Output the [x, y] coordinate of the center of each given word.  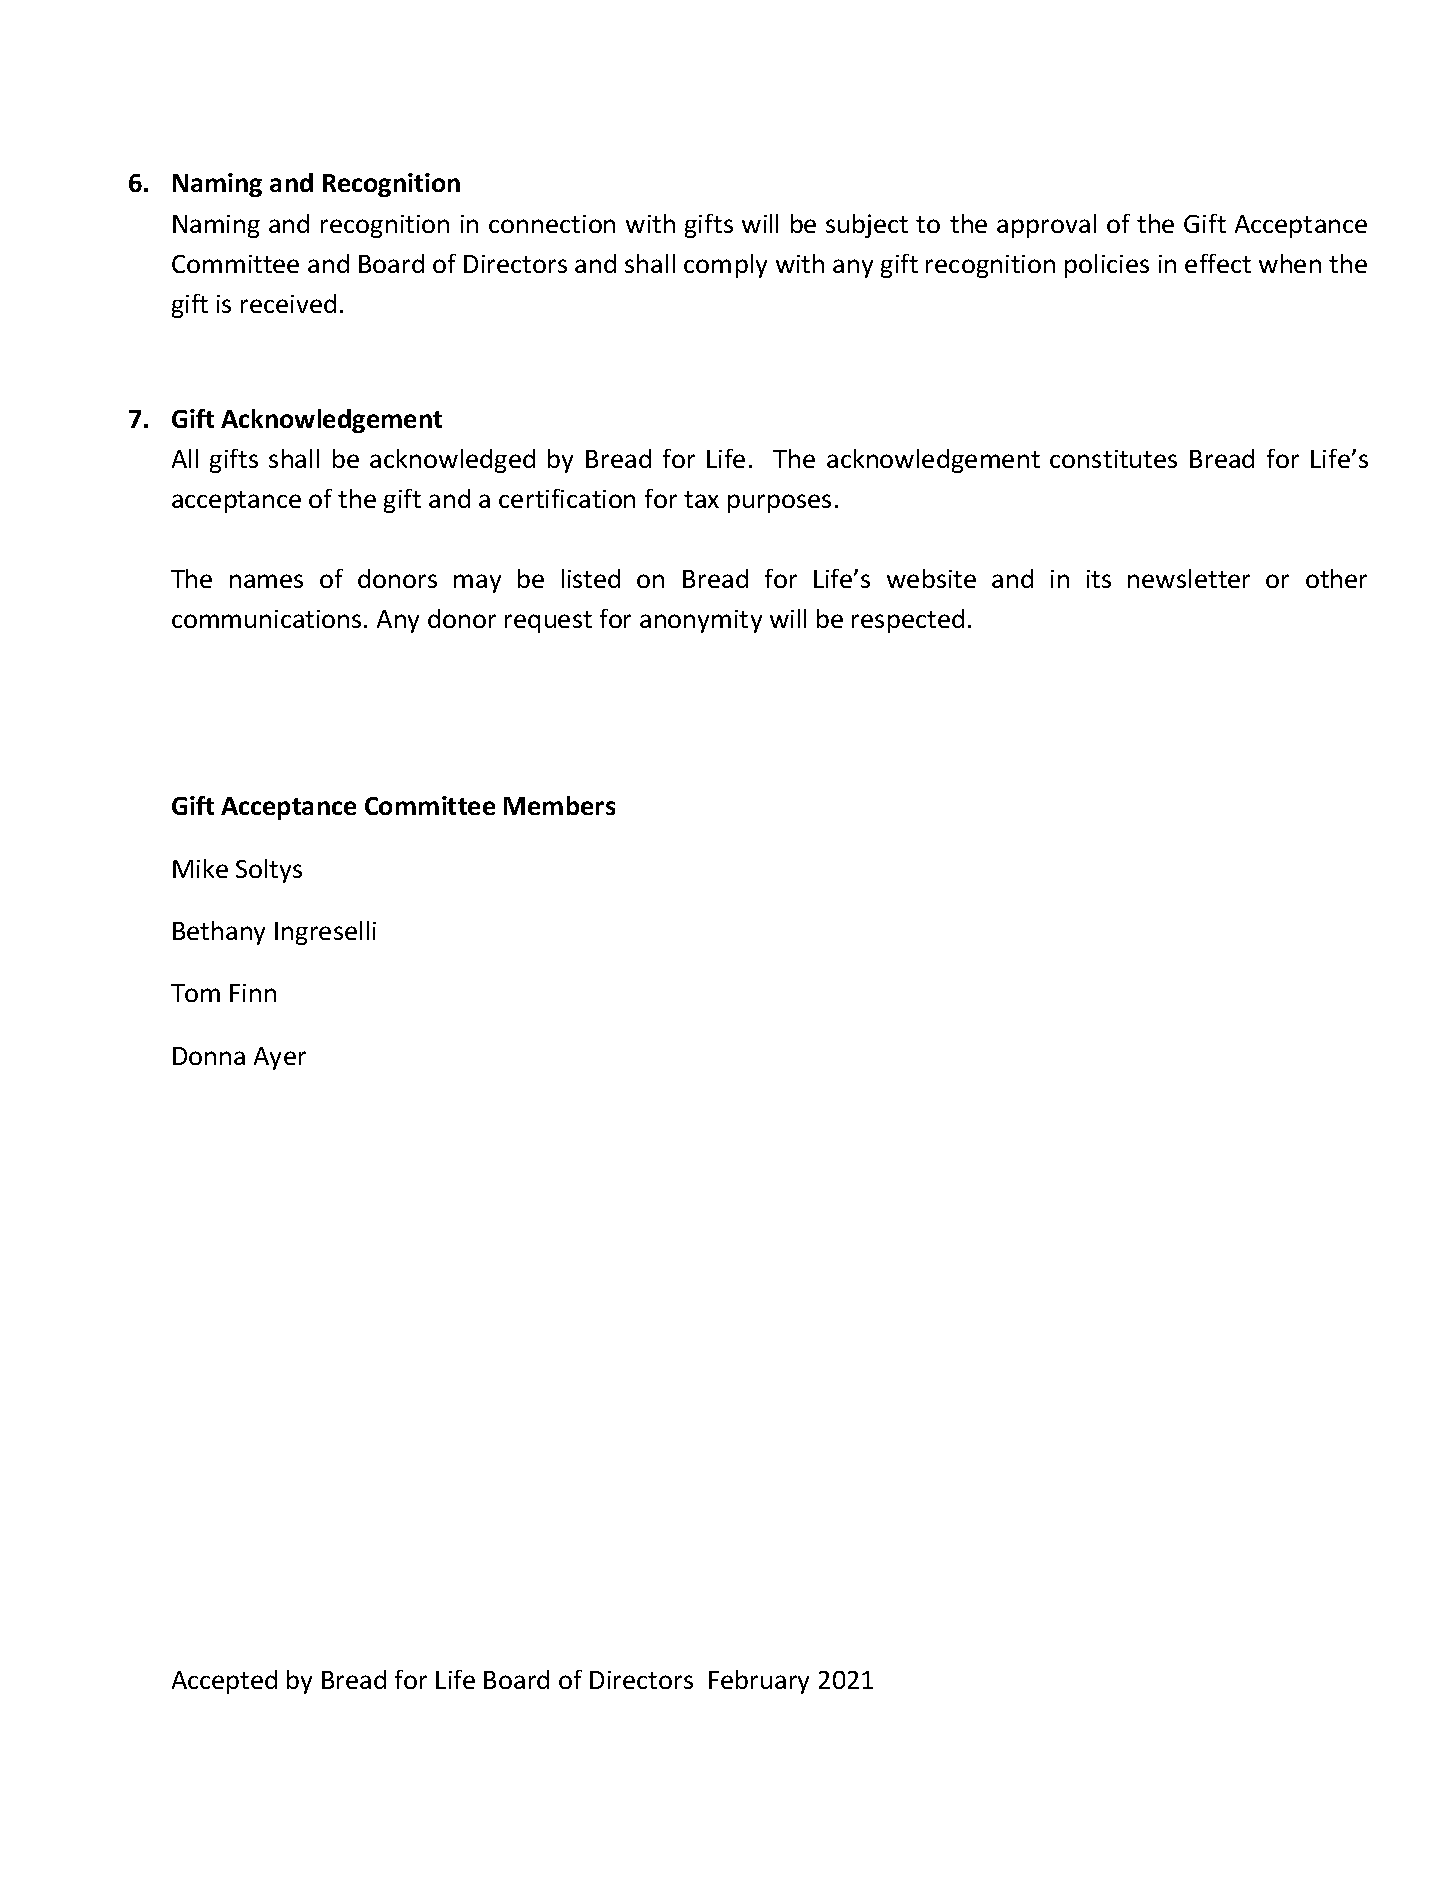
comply [725, 266]
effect [1218, 263]
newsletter [1189, 578]
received [288, 303]
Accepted [224, 1682]
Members [559, 805]
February [759, 1682]
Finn [253, 993]
